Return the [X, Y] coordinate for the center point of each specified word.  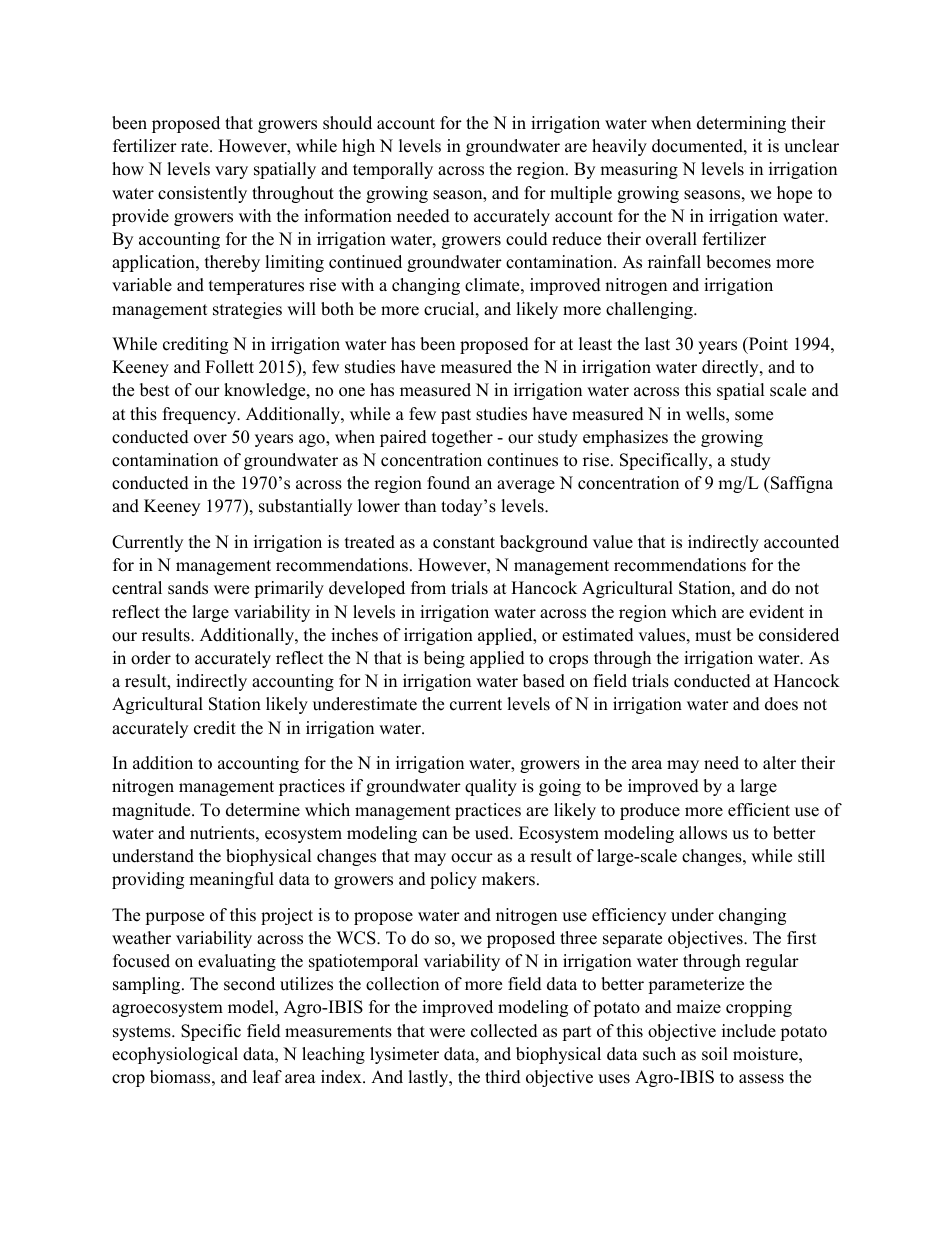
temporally [393, 170]
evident [776, 612]
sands [188, 588]
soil [715, 1054]
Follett [229, 367]
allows [703, 833]
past [456, 416]
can [435, 835]
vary [231, 172]
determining [741, 124]
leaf [267, 1077]
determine [263, 810]
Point [767, 345]
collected [504, 1031]
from [428, 588]
